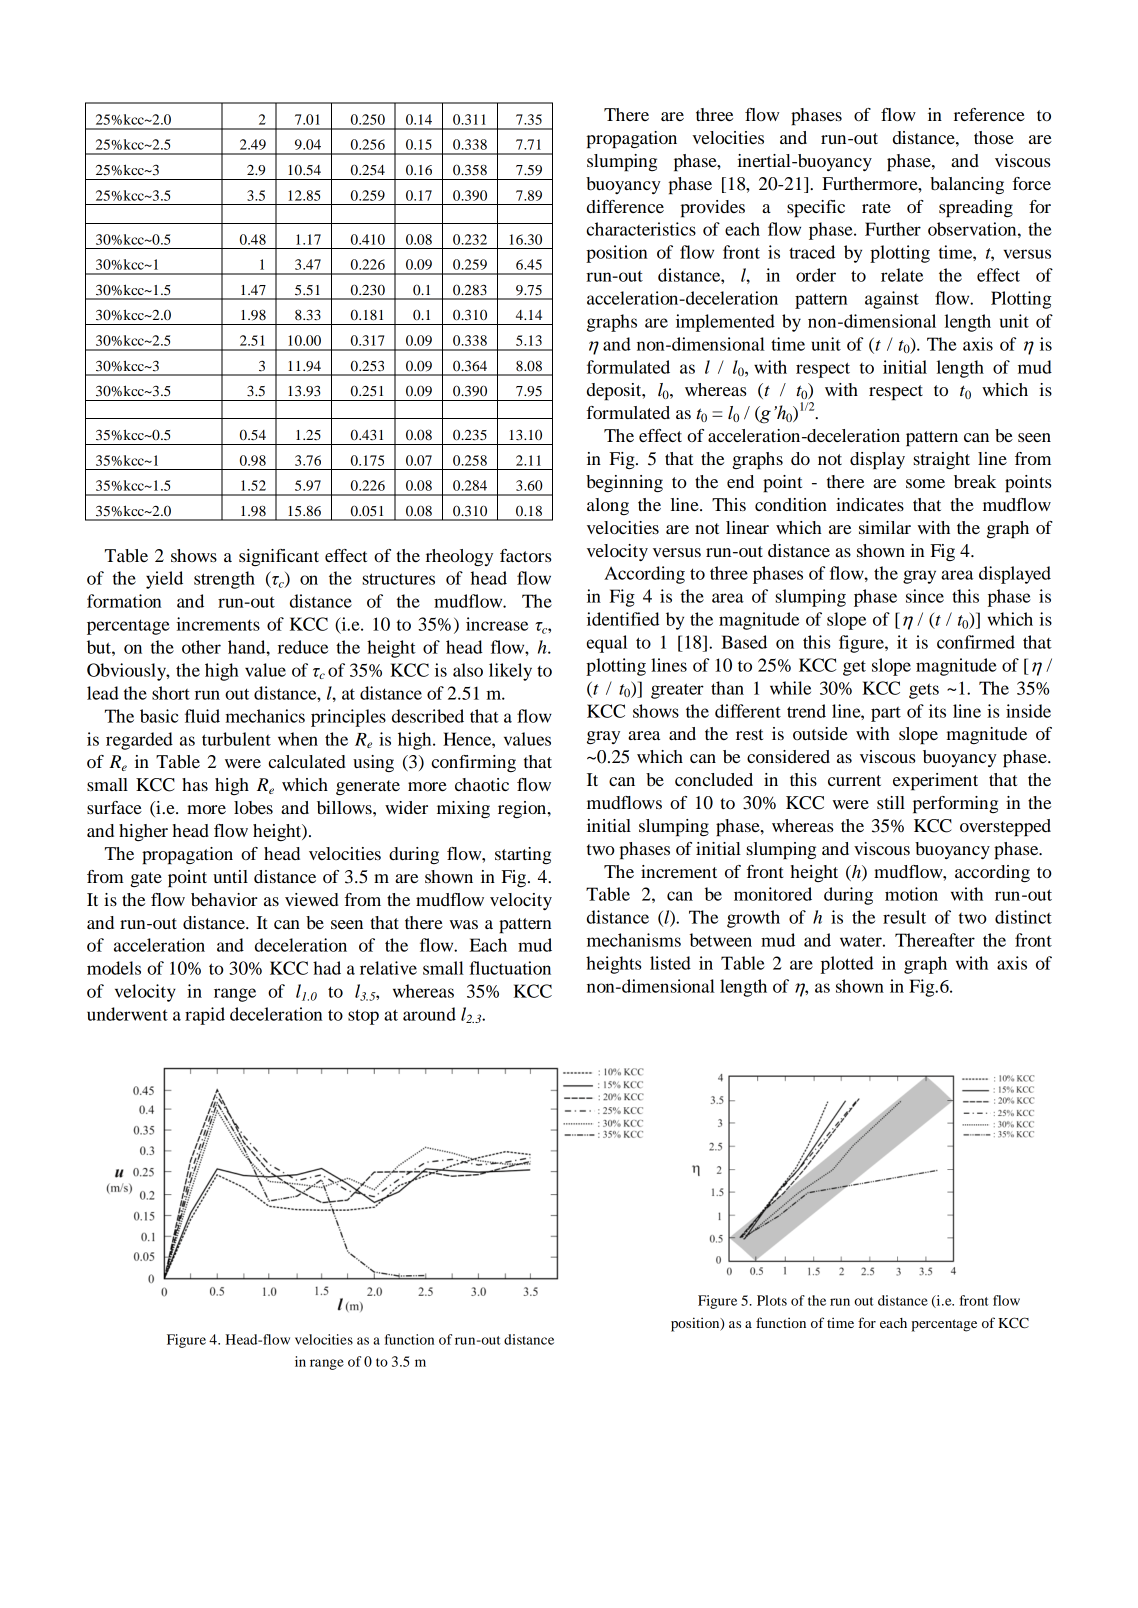 The width and height of the screenshot is (1138, 1608). What do you see at coordinates (892, 300) in the screenshot?
I see `against` at bounding box center [892, 300].
